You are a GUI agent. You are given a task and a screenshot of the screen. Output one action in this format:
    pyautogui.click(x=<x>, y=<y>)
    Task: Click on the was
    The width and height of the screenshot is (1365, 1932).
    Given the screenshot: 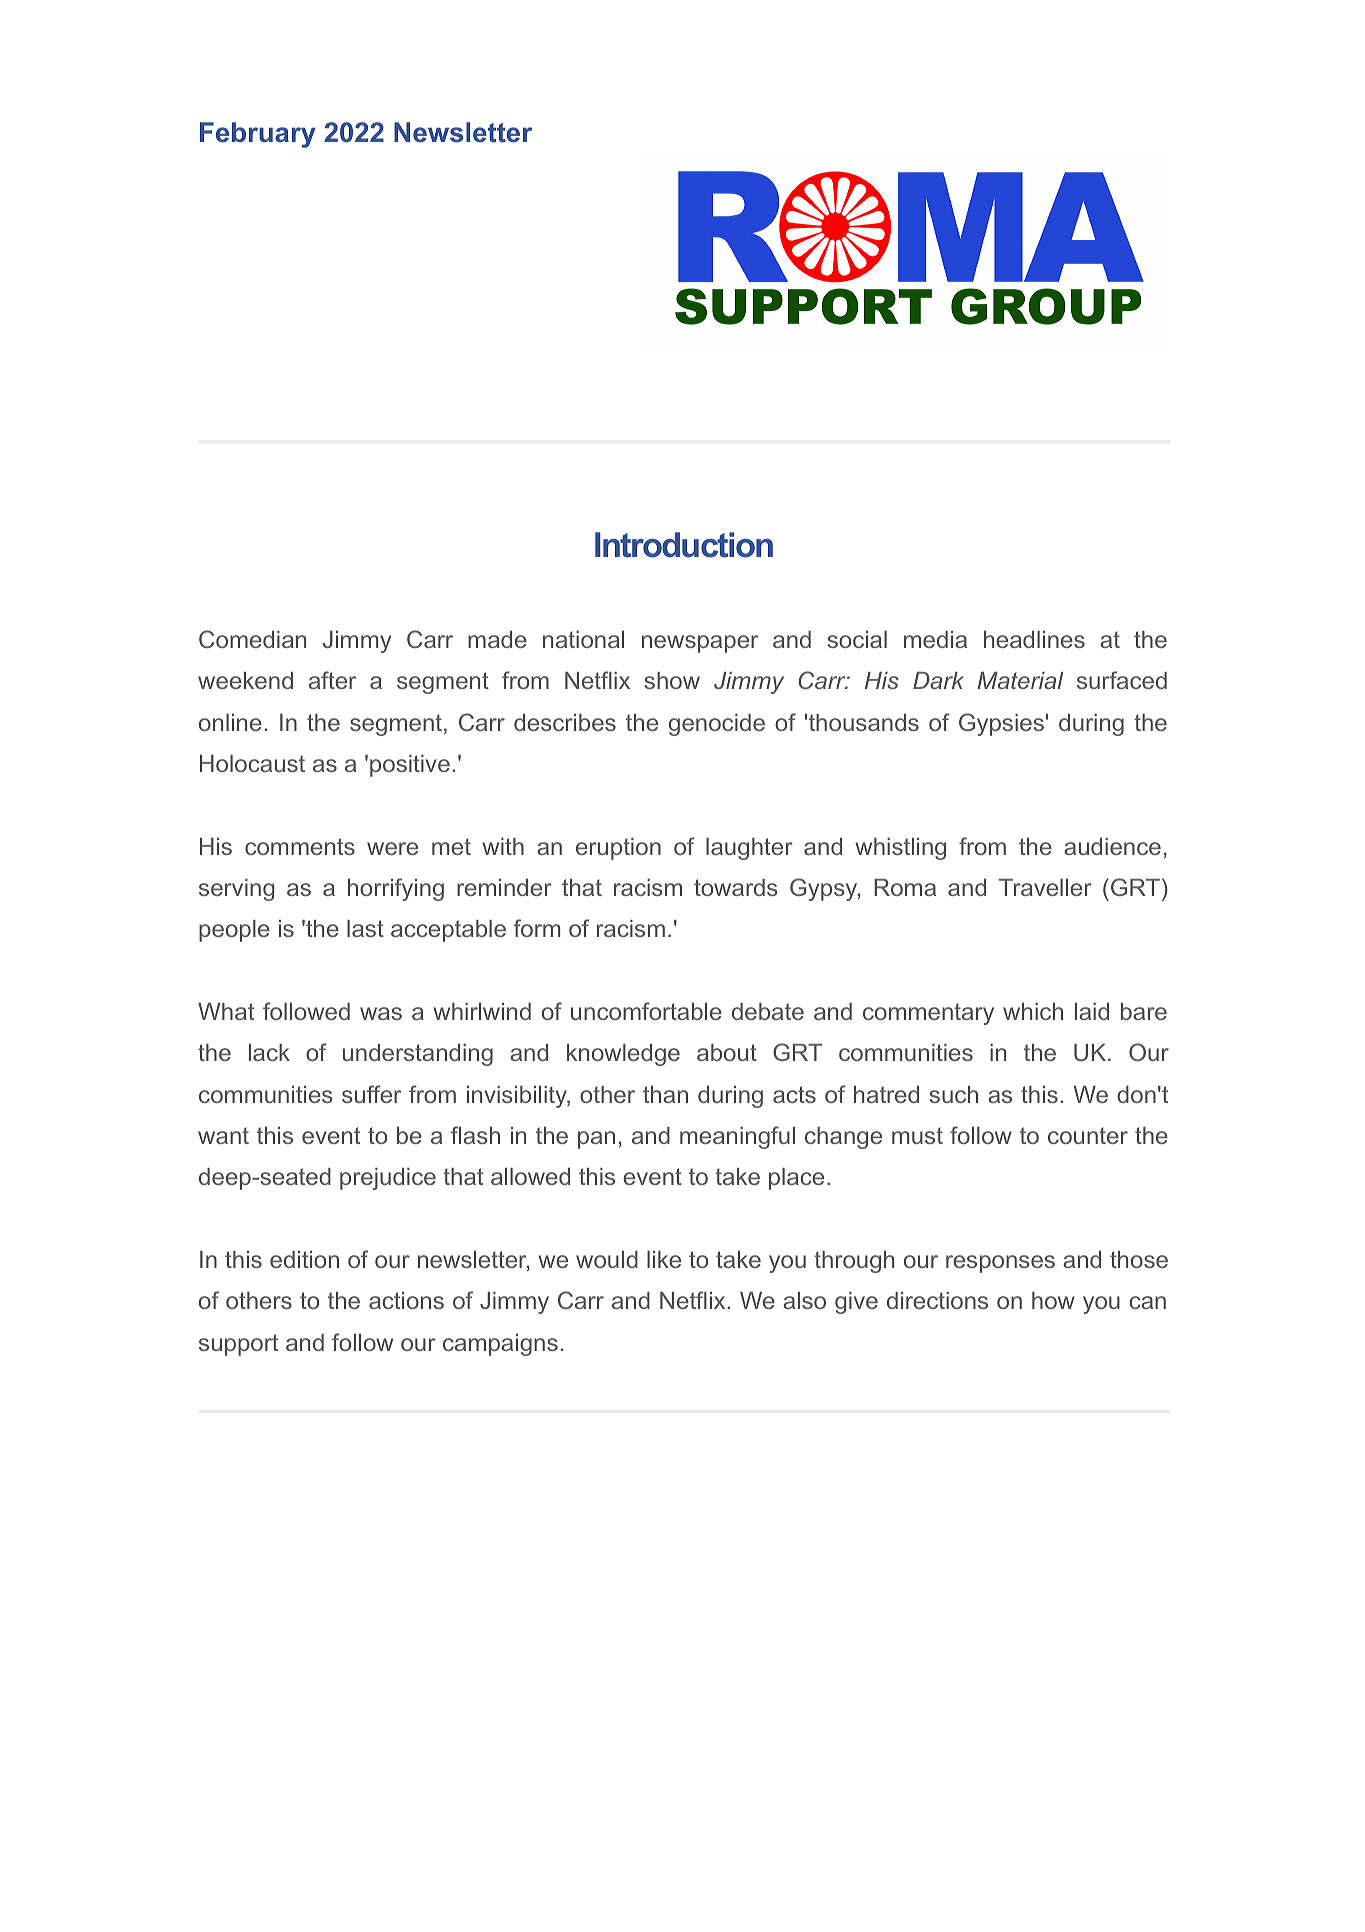 What is the action you would take?
    pyautogui.click(x=381, y=1013)
